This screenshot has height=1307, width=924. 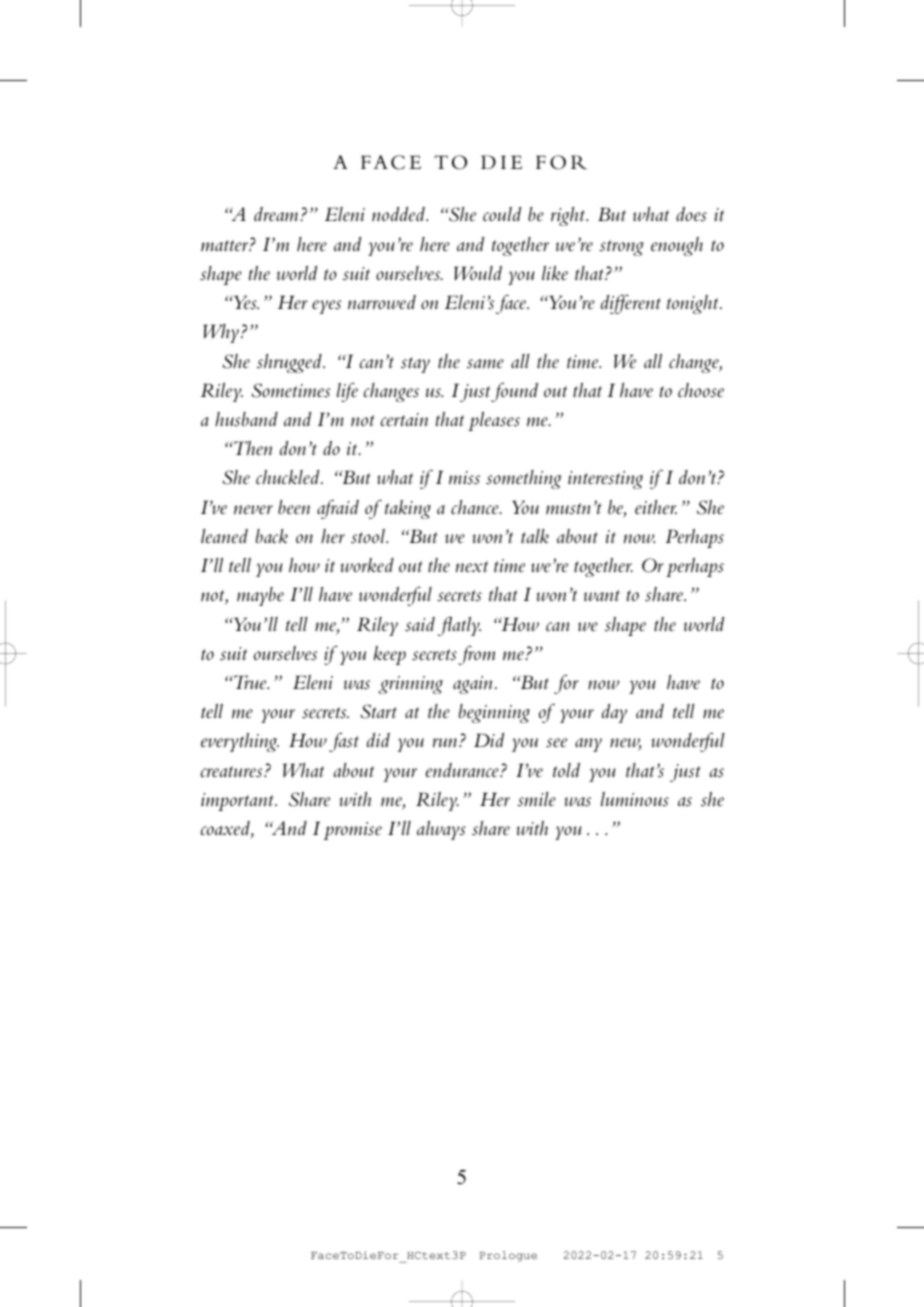 I want to click on everything, so click(x=240, y=742).
